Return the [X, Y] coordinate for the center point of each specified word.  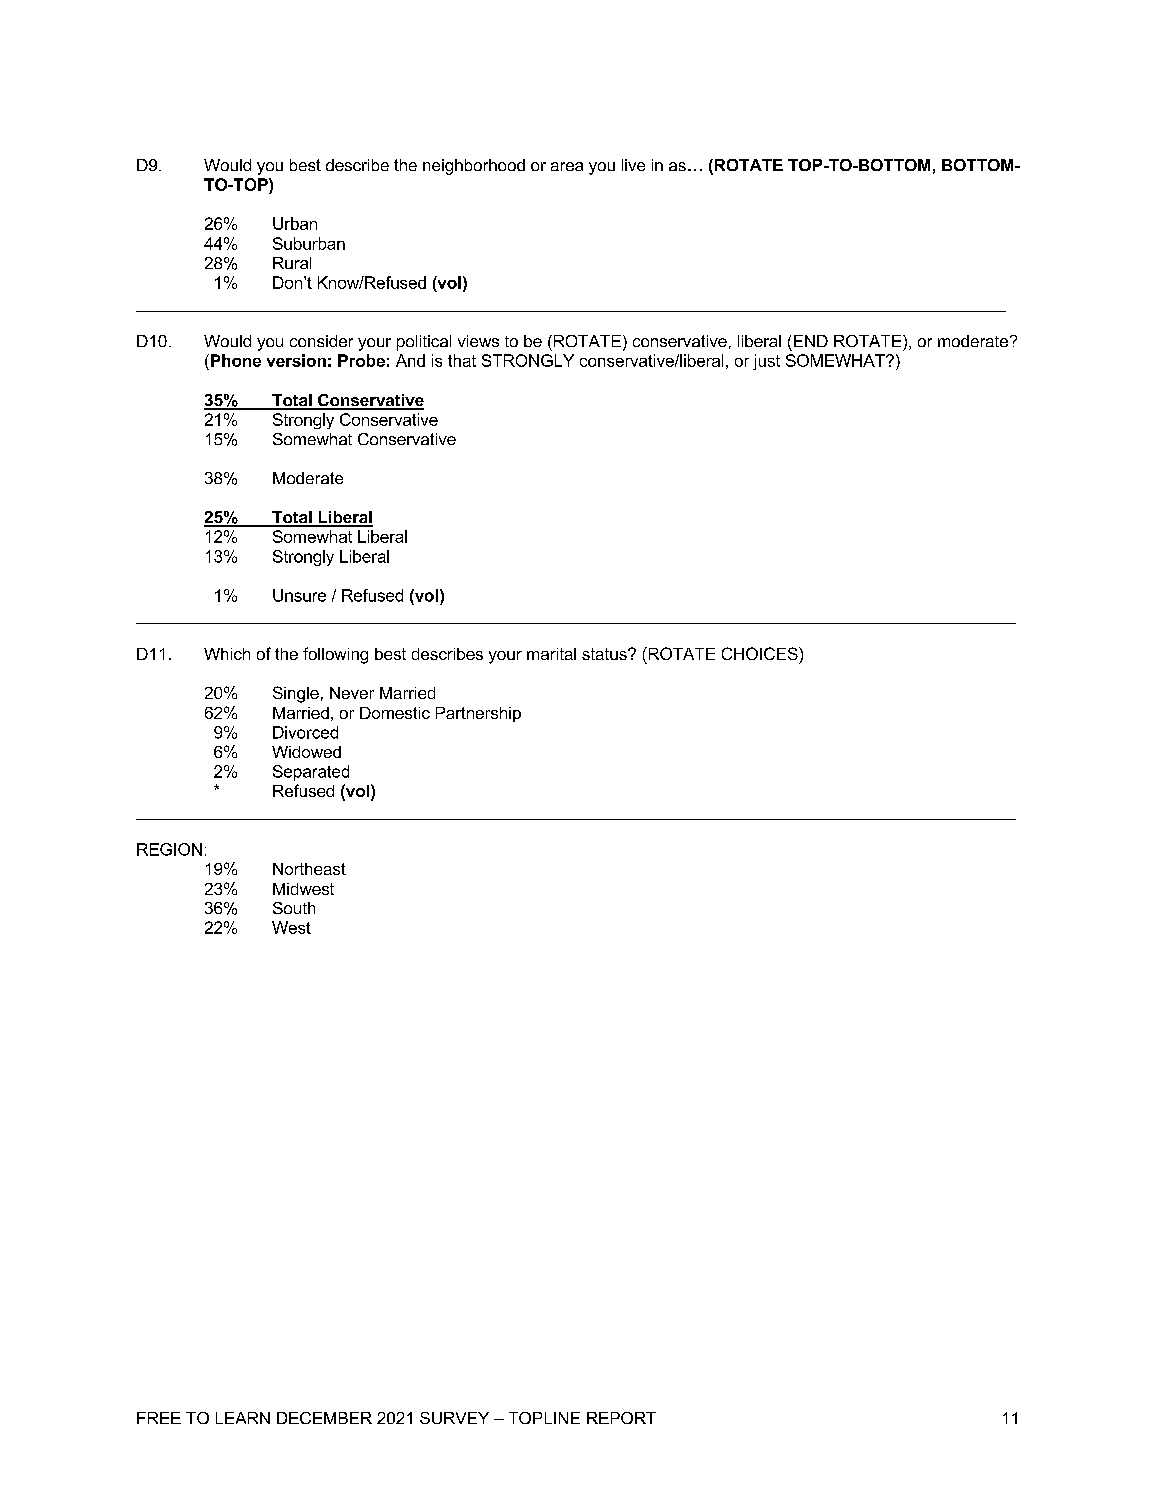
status [605, 654]
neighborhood [474, 167]
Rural [292, 263]
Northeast [309, 869]
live [633, 165]
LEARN [243, 1418]
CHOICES [761, 653]
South [294, 908]
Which [227, 654]
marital [551, 654]
